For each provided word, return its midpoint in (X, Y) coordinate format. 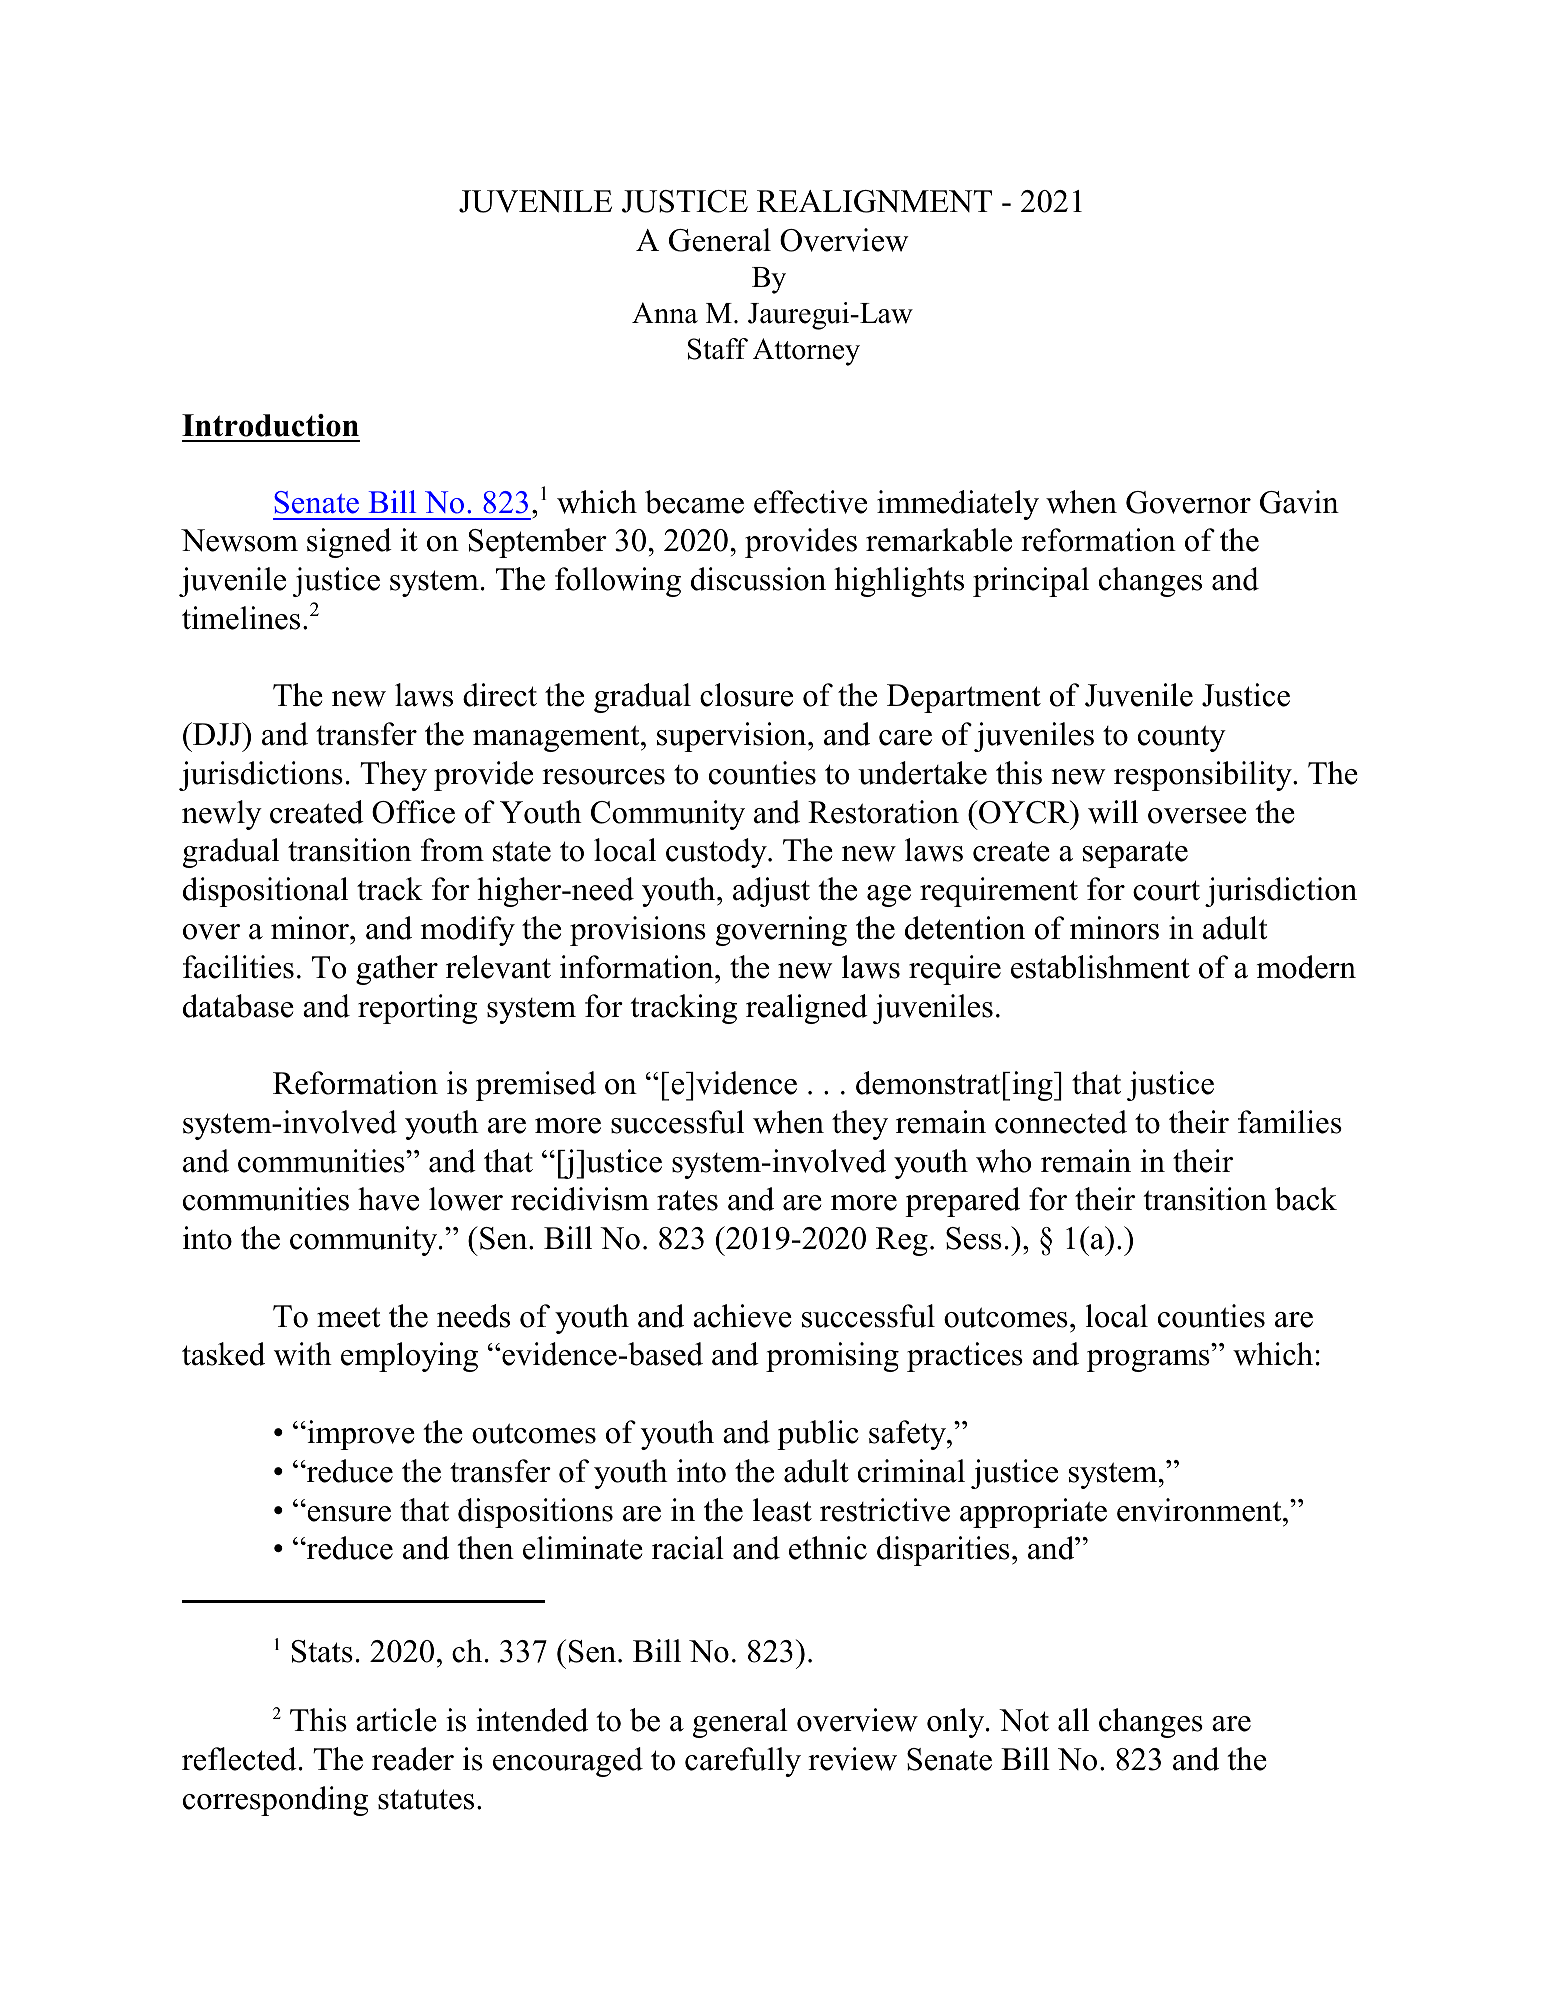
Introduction (270, 425)
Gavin (1299, 502)
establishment (1100, 967)
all (1073, 1720)
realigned (807, 1009)
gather (397, 970)
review (852, 1759)
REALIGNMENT (874, 201)
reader (413, 1759)
